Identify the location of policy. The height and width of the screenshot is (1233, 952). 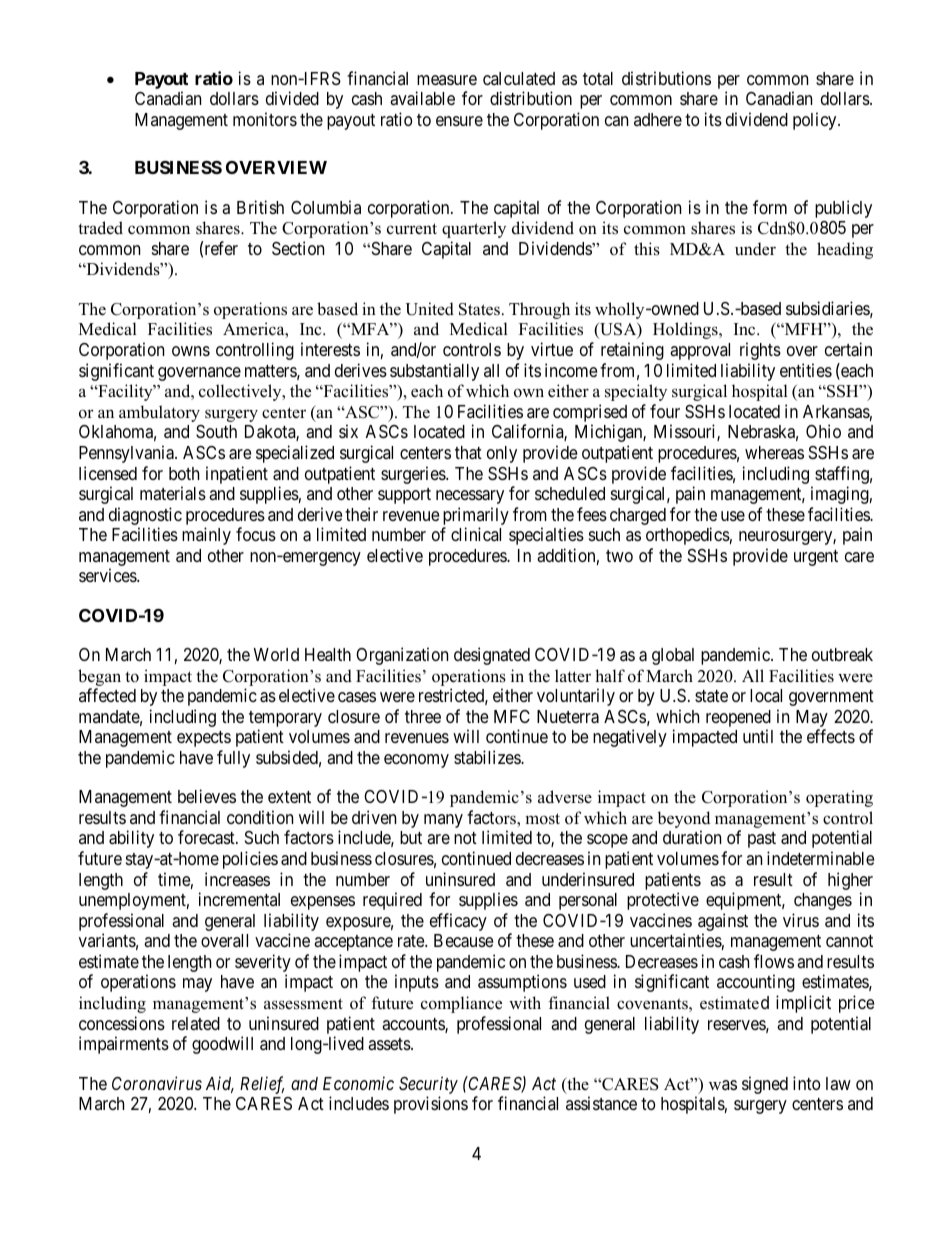
(816, 121).
